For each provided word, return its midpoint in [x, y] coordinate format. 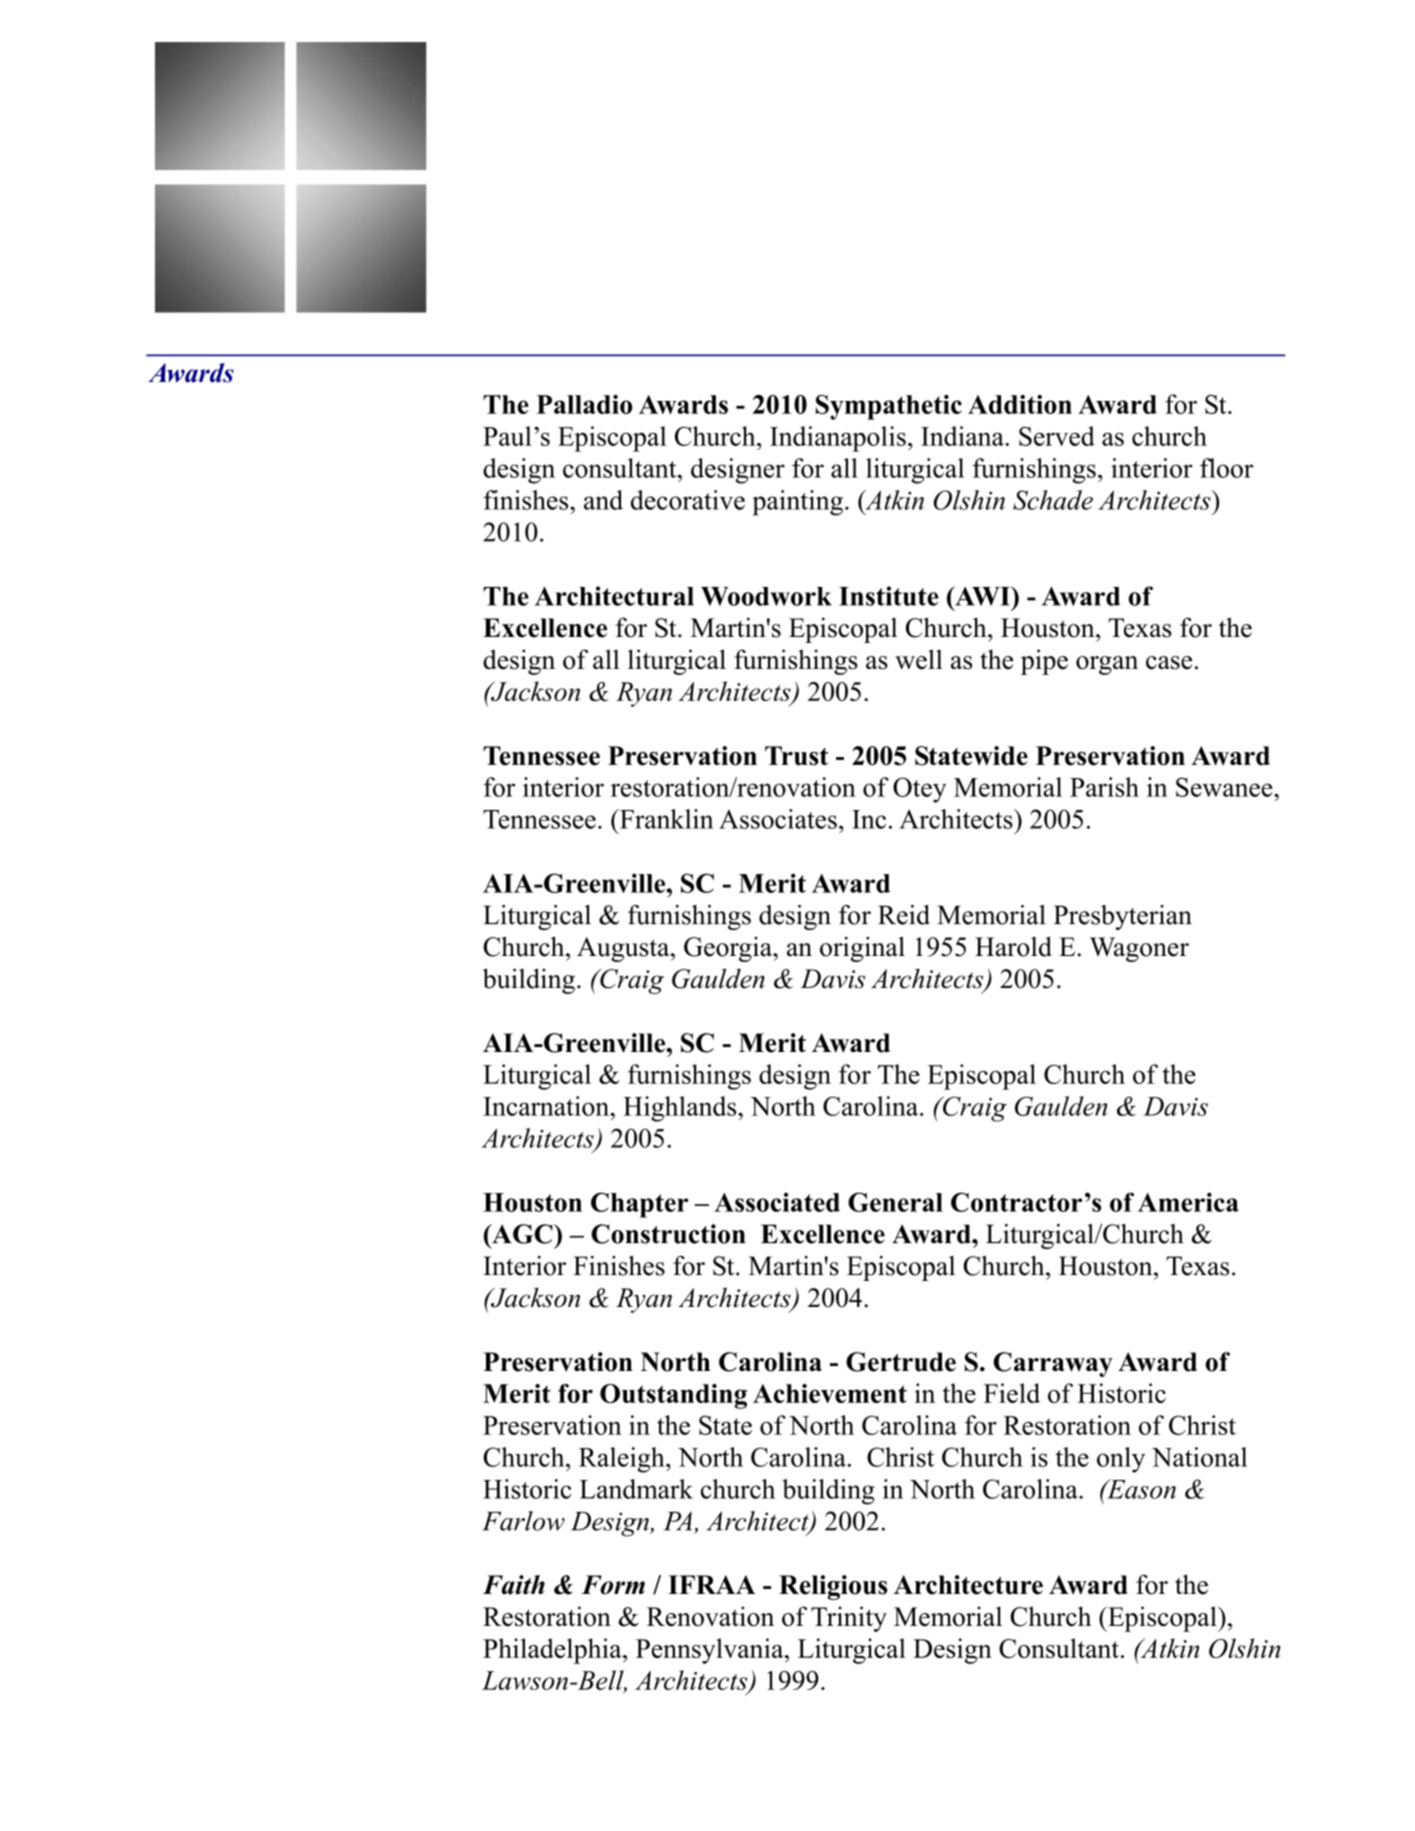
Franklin [665, 819]
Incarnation [547, 1106]
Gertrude [901, 1362]
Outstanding [673, 1396]
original [862, 949]
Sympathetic [889, 407]
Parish [1104, 787]
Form [613, 1585]
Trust [796, 756]
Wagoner [1139, 949]
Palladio [584, 404]
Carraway [1053, 1364]
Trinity [849, 1619]
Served [1057, 436]
